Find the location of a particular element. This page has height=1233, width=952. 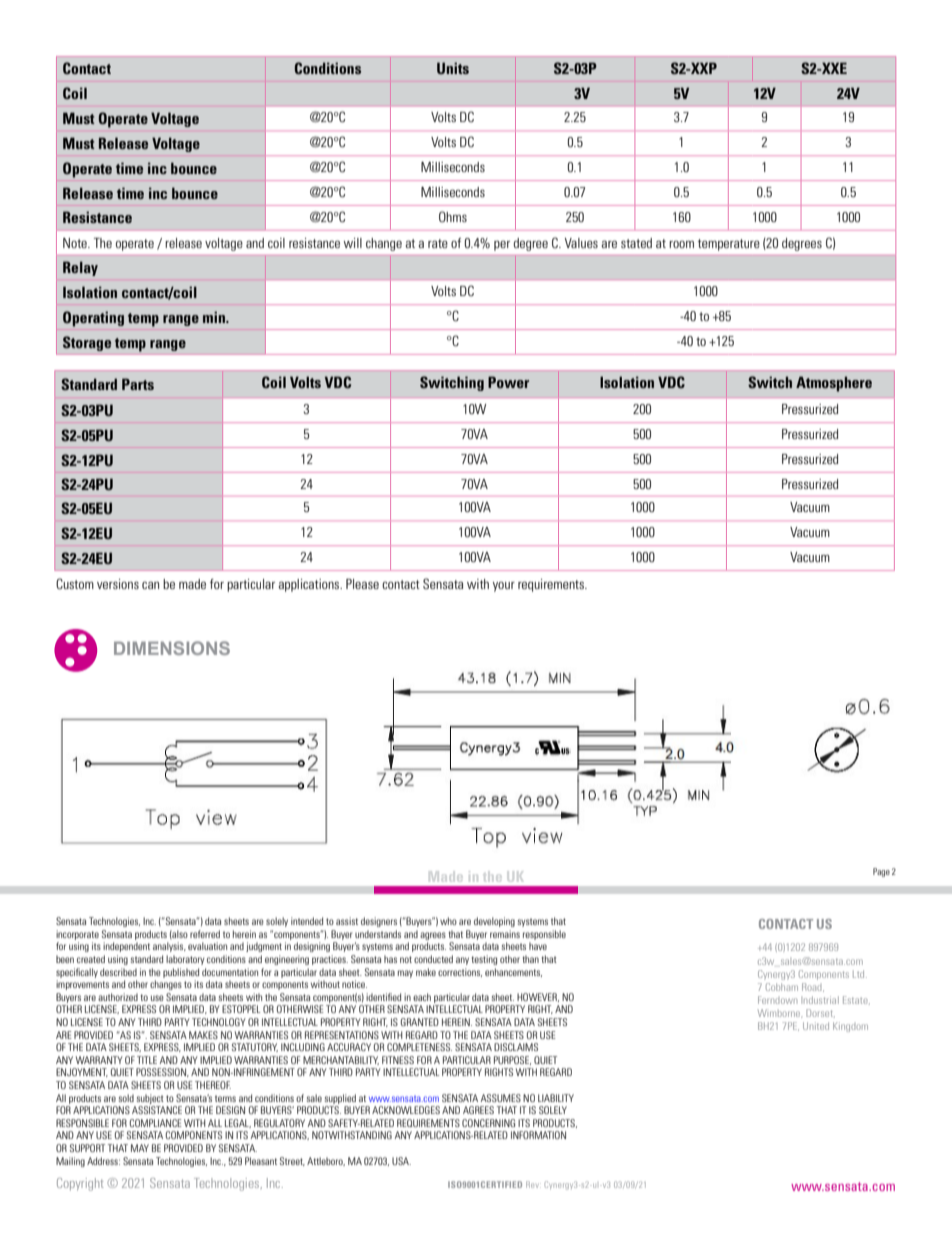

room is located at coordinates (681, 244).
